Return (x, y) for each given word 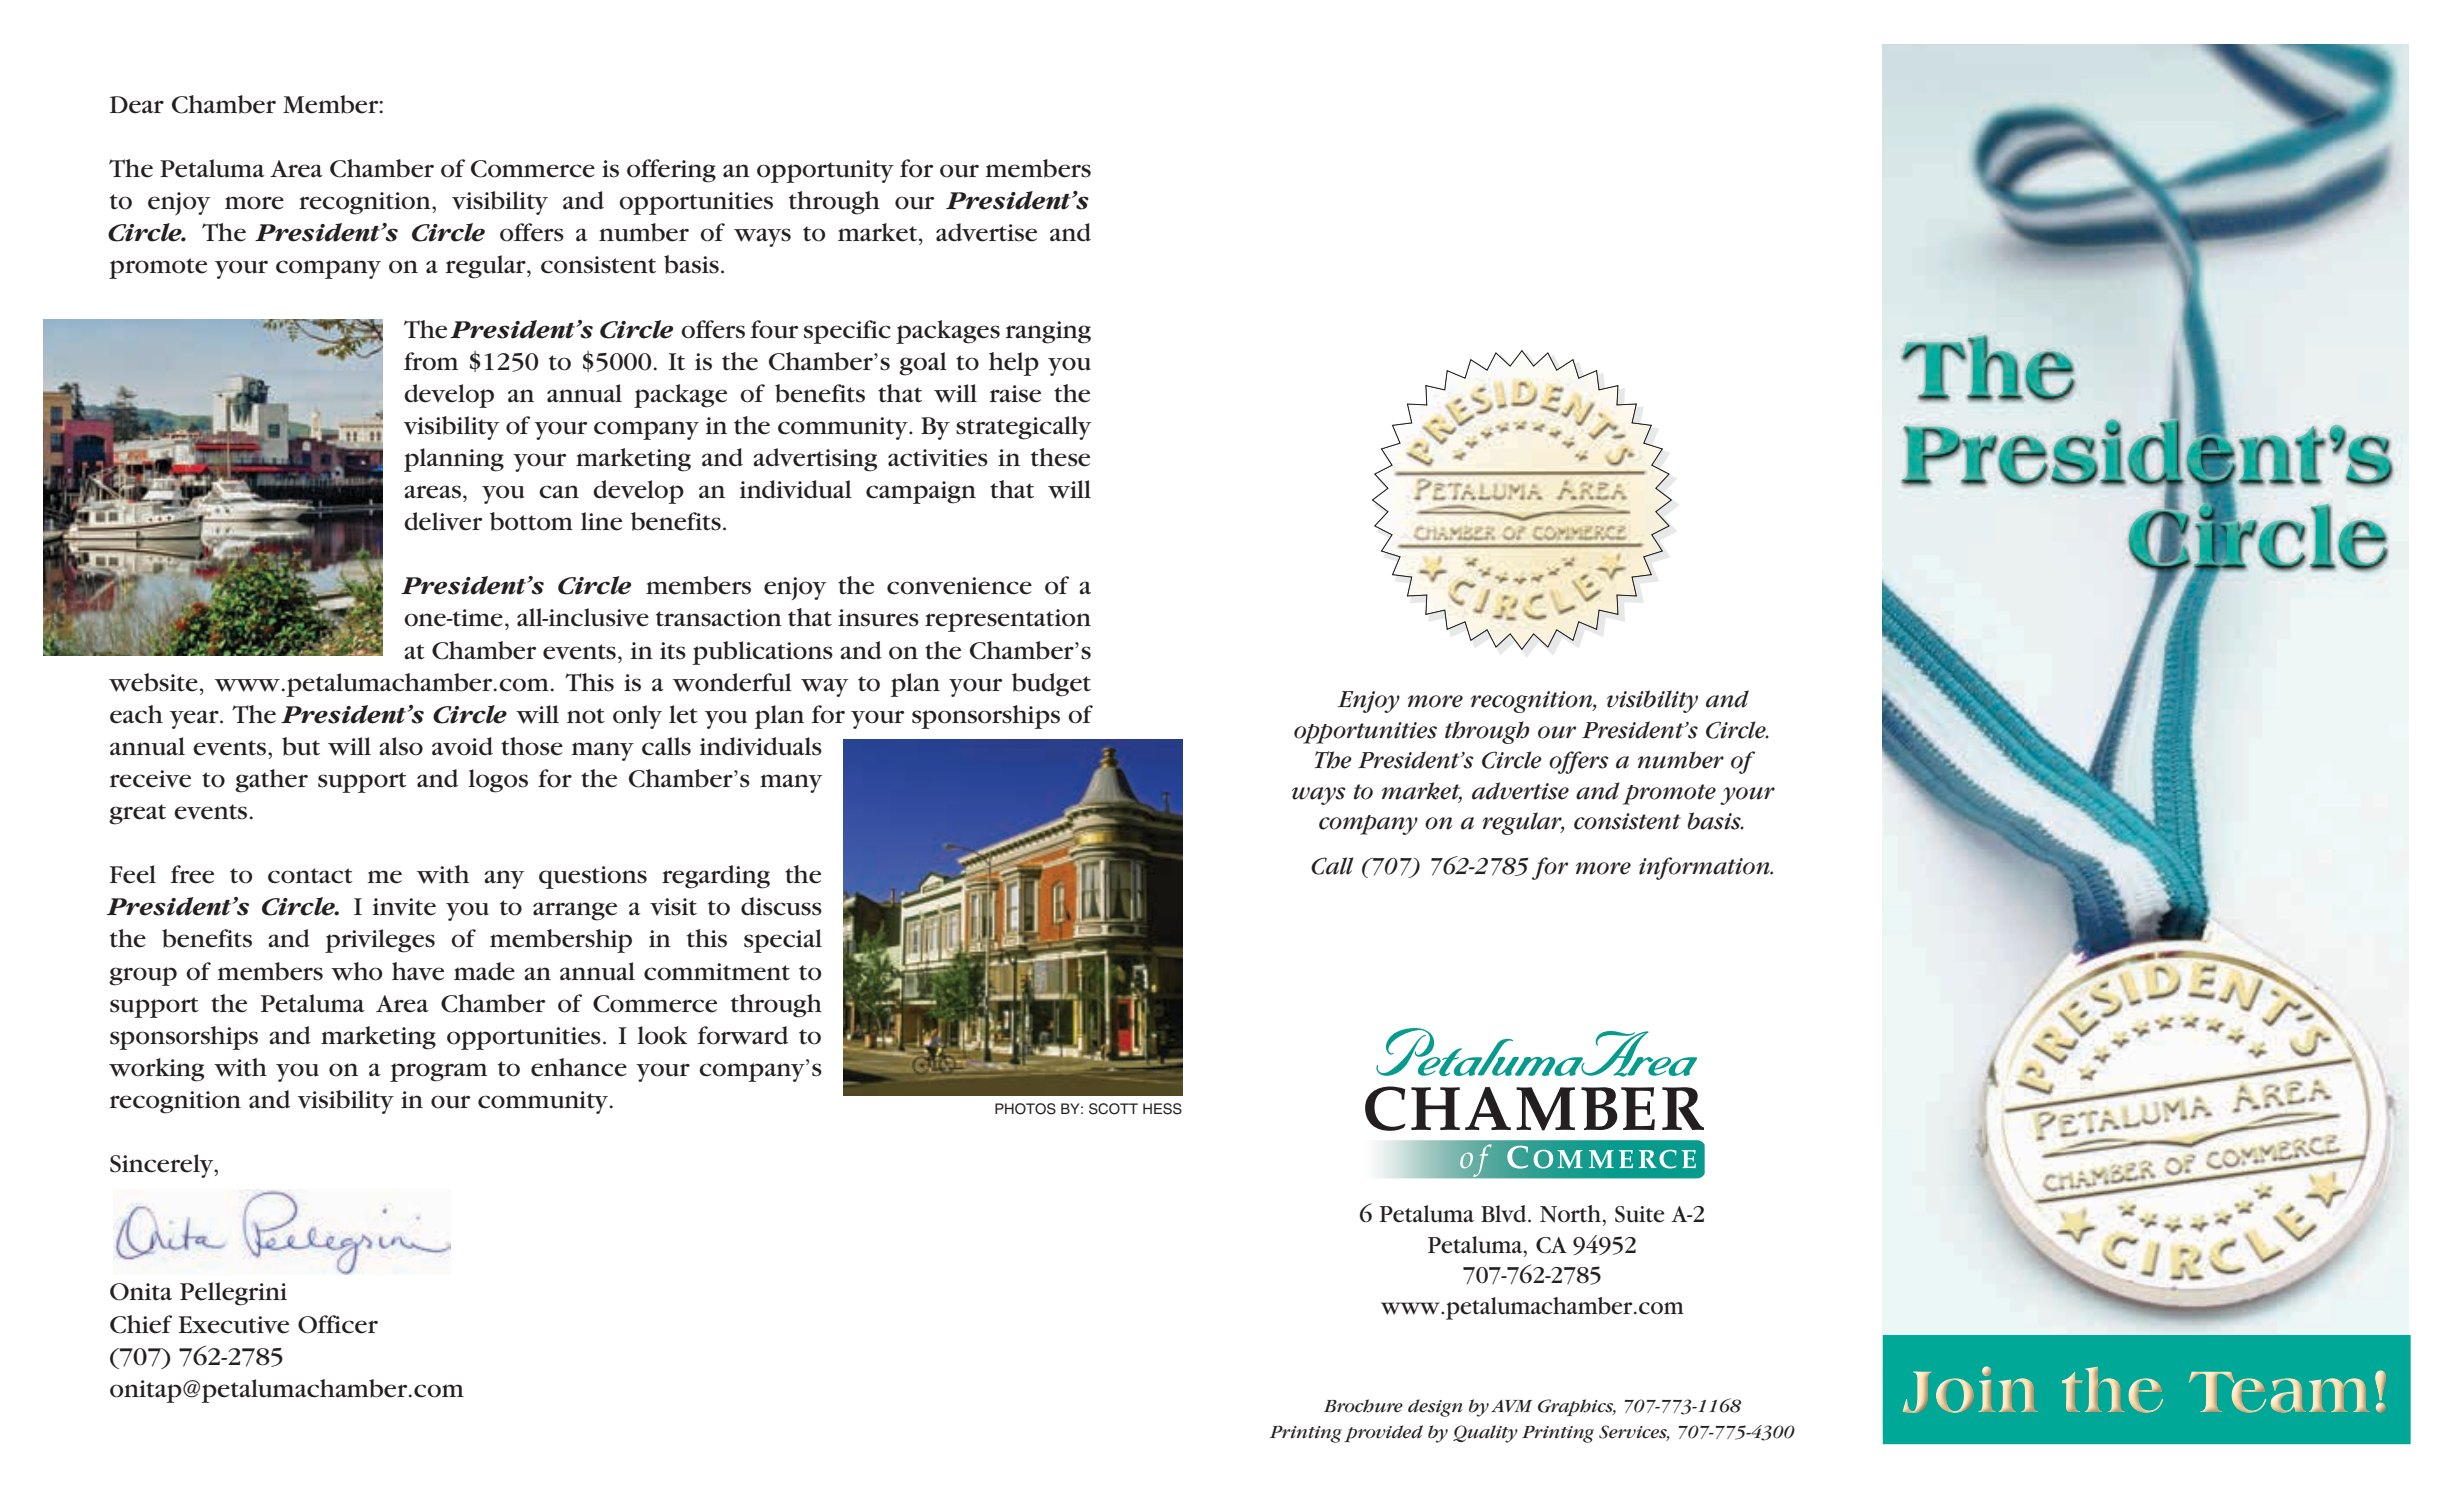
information (1705, 868)
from (431, 361)
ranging (1048, 332)
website (153, 682)
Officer (338, 1324)
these (1060, 457)
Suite (1640, 1214)
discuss (781, 906)
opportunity (825, 171)
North (1571, 1214)
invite (404, 907)
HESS (1162, 1109)
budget (1051, 685)
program (438, 1072)
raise (1015, 394)
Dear (137, 105)
